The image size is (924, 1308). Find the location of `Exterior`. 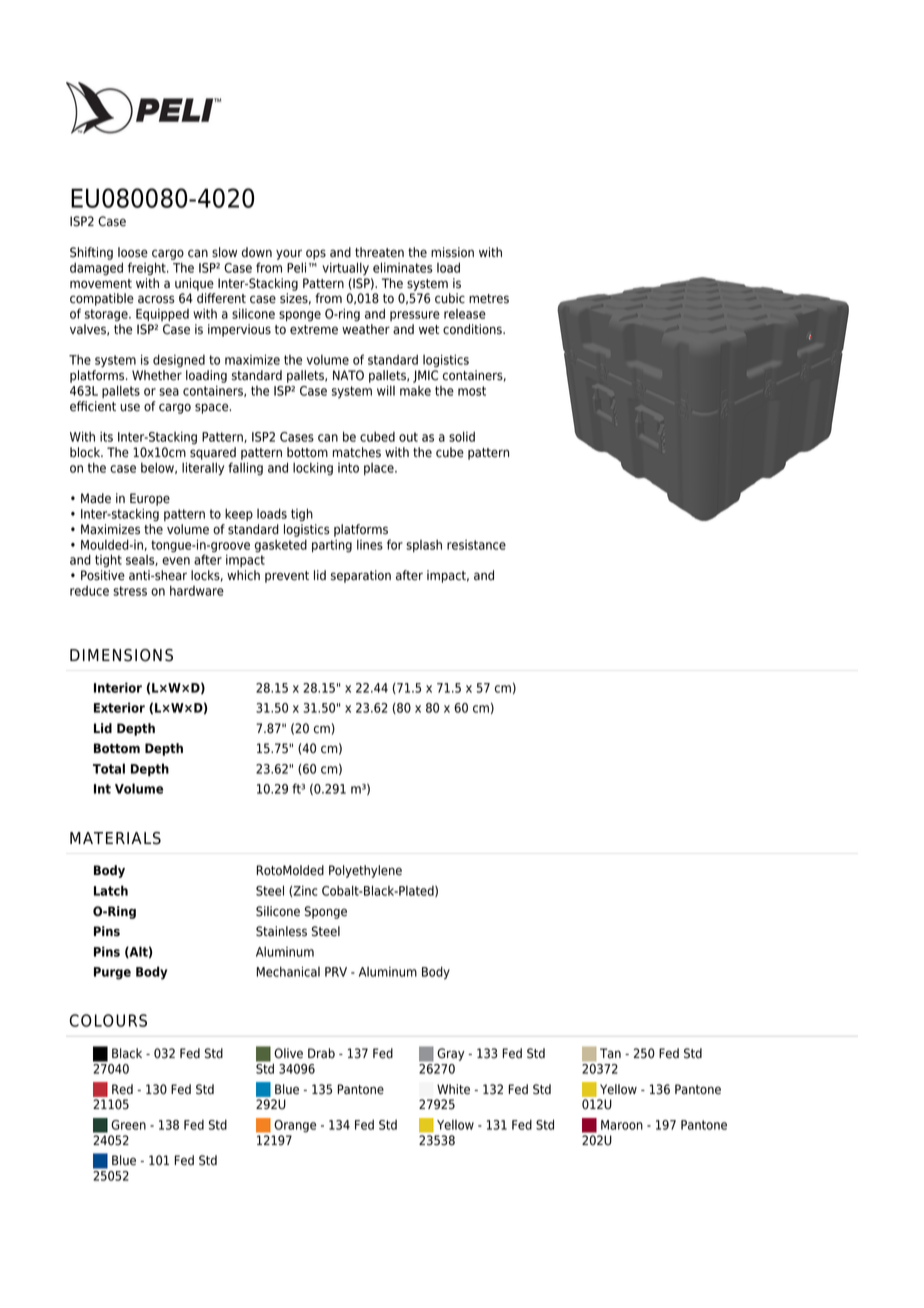

Exterior is located at coordinates (119, 707).
